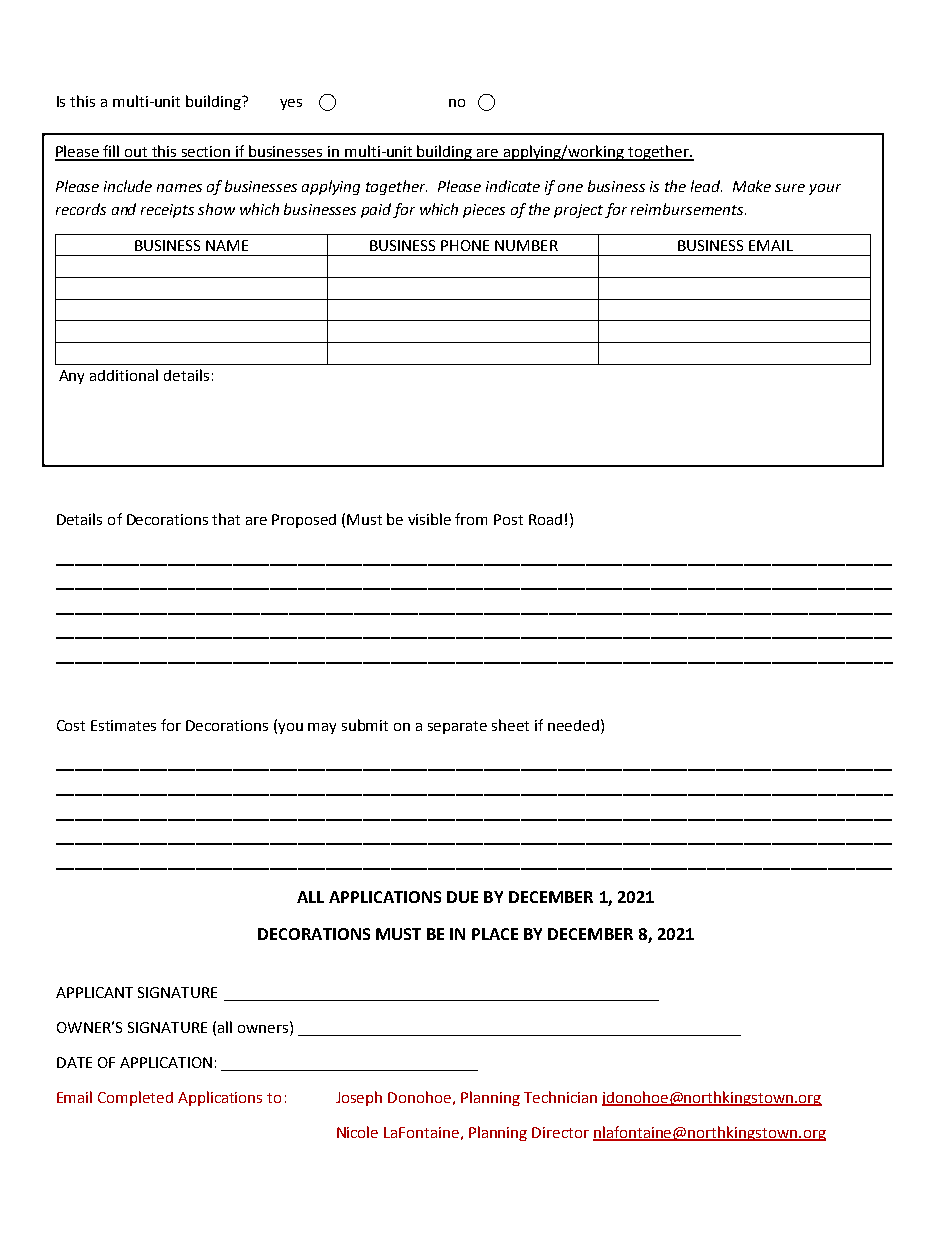 Image resolution: width=952 pixels, height=1233 pixels. I want to click on visible, so click(429, 519).
